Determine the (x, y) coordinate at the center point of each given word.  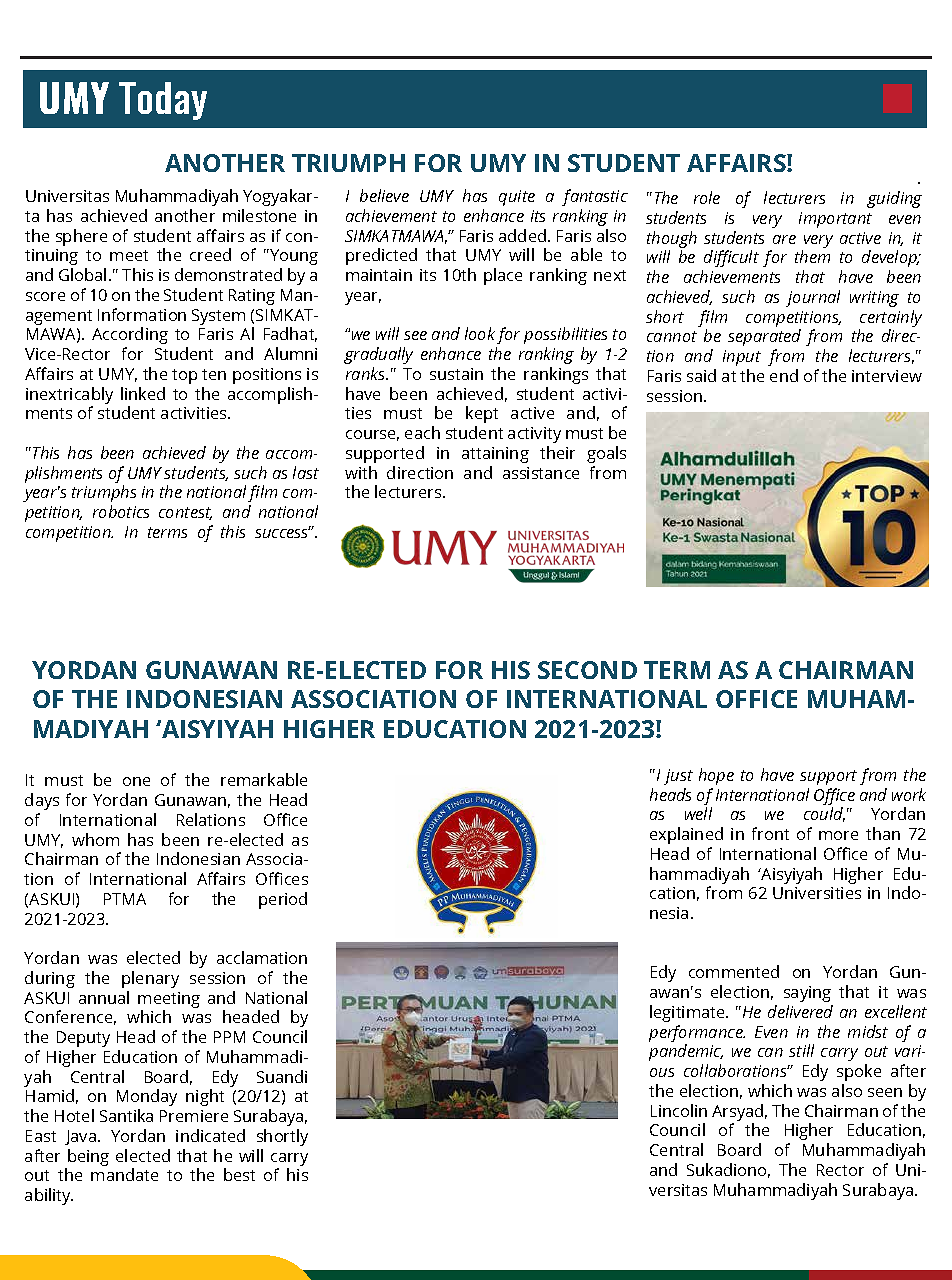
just (678, 777)
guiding (894, 199)
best (239, 1174)
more (838, 835)
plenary (150, 979)
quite (517, 198)
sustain (456, 374)
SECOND (587, 670)
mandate (124, 1174)
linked (143, 393)
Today (163, 101)
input (742, 358)
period (283, 900)
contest (185, 513)
